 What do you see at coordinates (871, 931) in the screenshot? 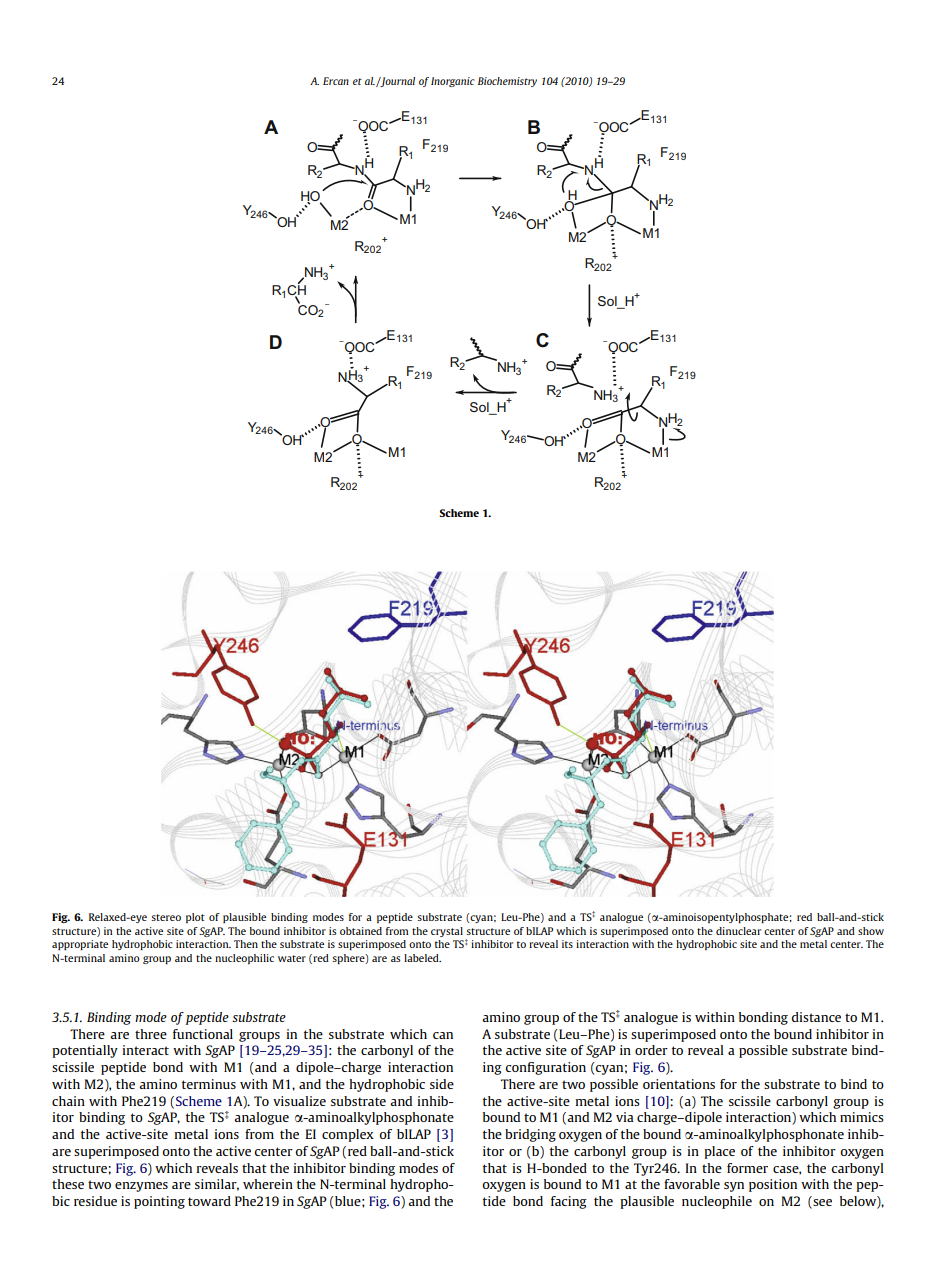
I see `show` at bounding box center [871, 931].
